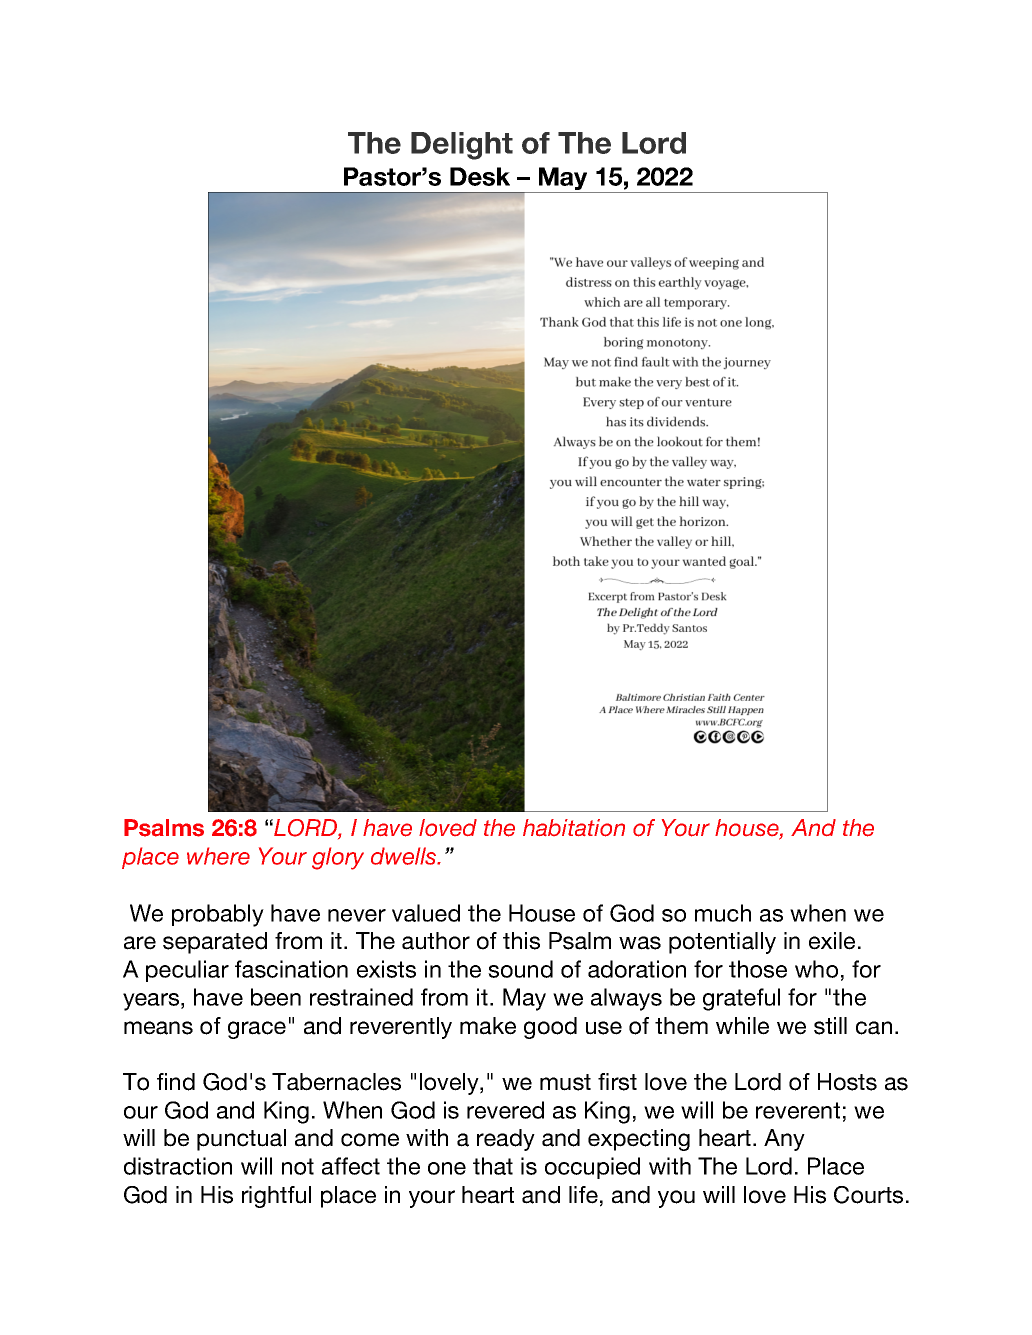  I want to click on dwells, so click(405, 856).
